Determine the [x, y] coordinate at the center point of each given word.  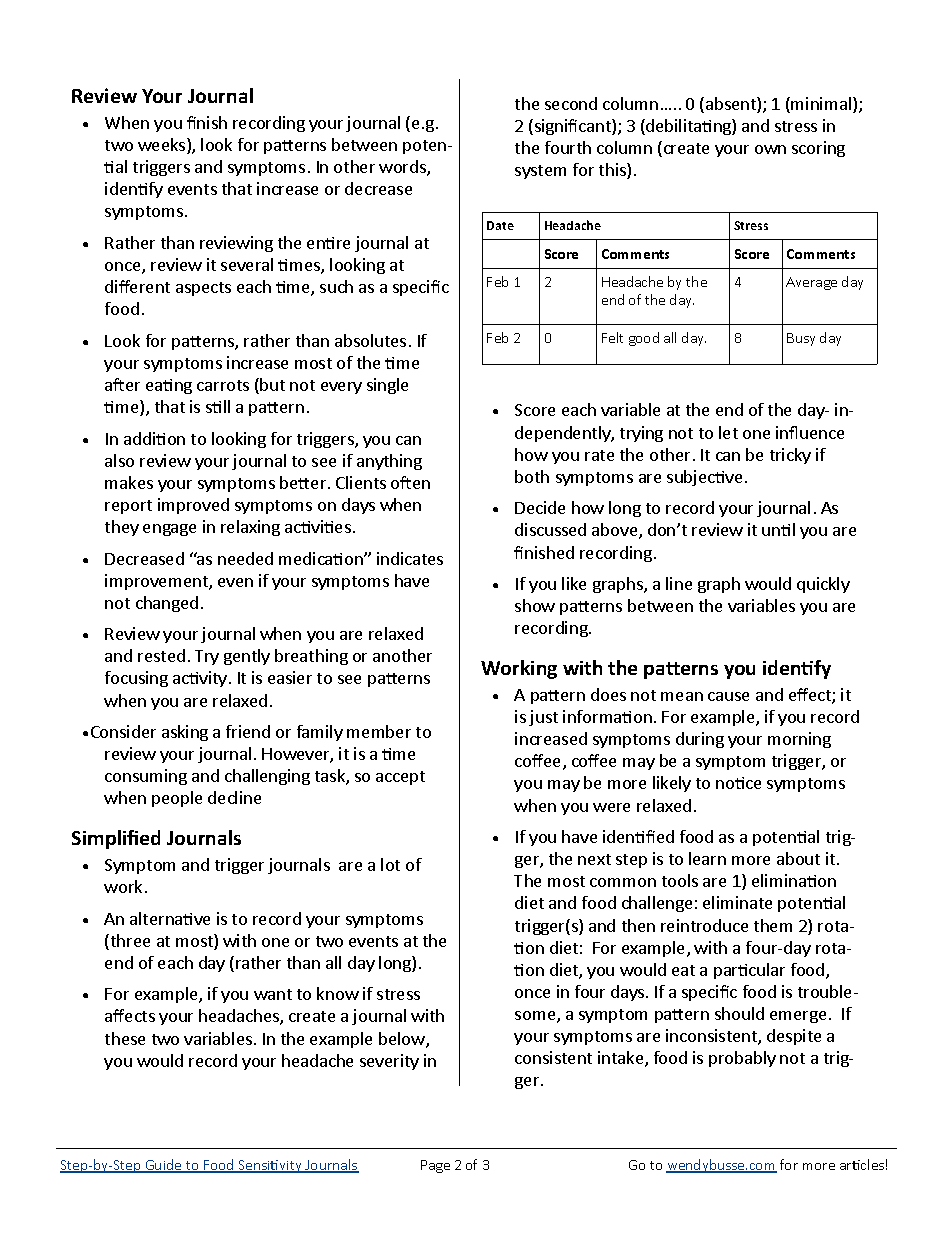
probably [742, 1059]
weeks [163, 146]
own [770, 149]
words [403, 168]
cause [728, 696]
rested [161, 655]
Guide [163, 1166]
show [535, 605]
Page [435, 1166]
